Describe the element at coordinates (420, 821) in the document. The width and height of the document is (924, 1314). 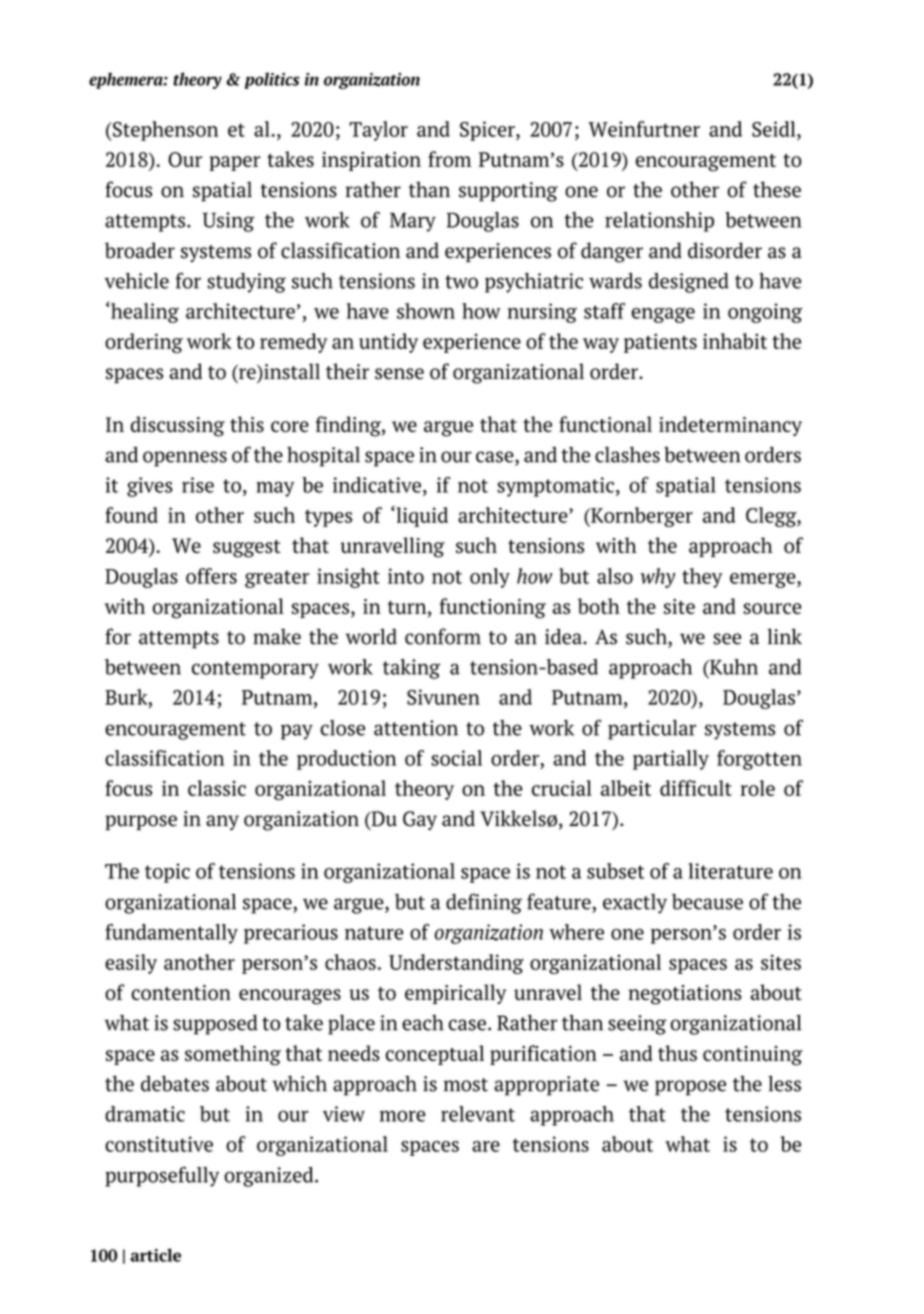
I see `Gay` at that location.
